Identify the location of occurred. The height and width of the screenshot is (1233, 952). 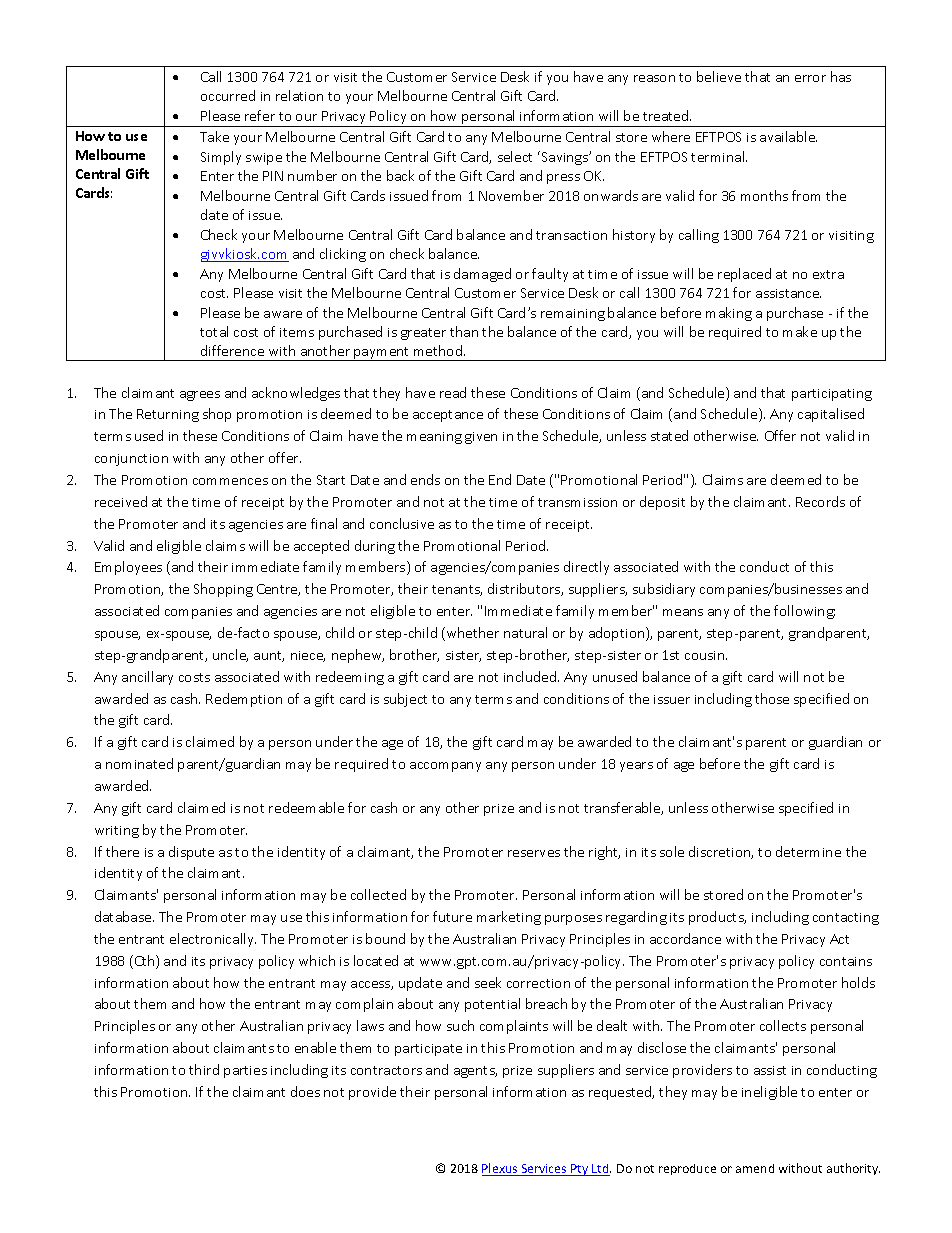
(228, 95).
